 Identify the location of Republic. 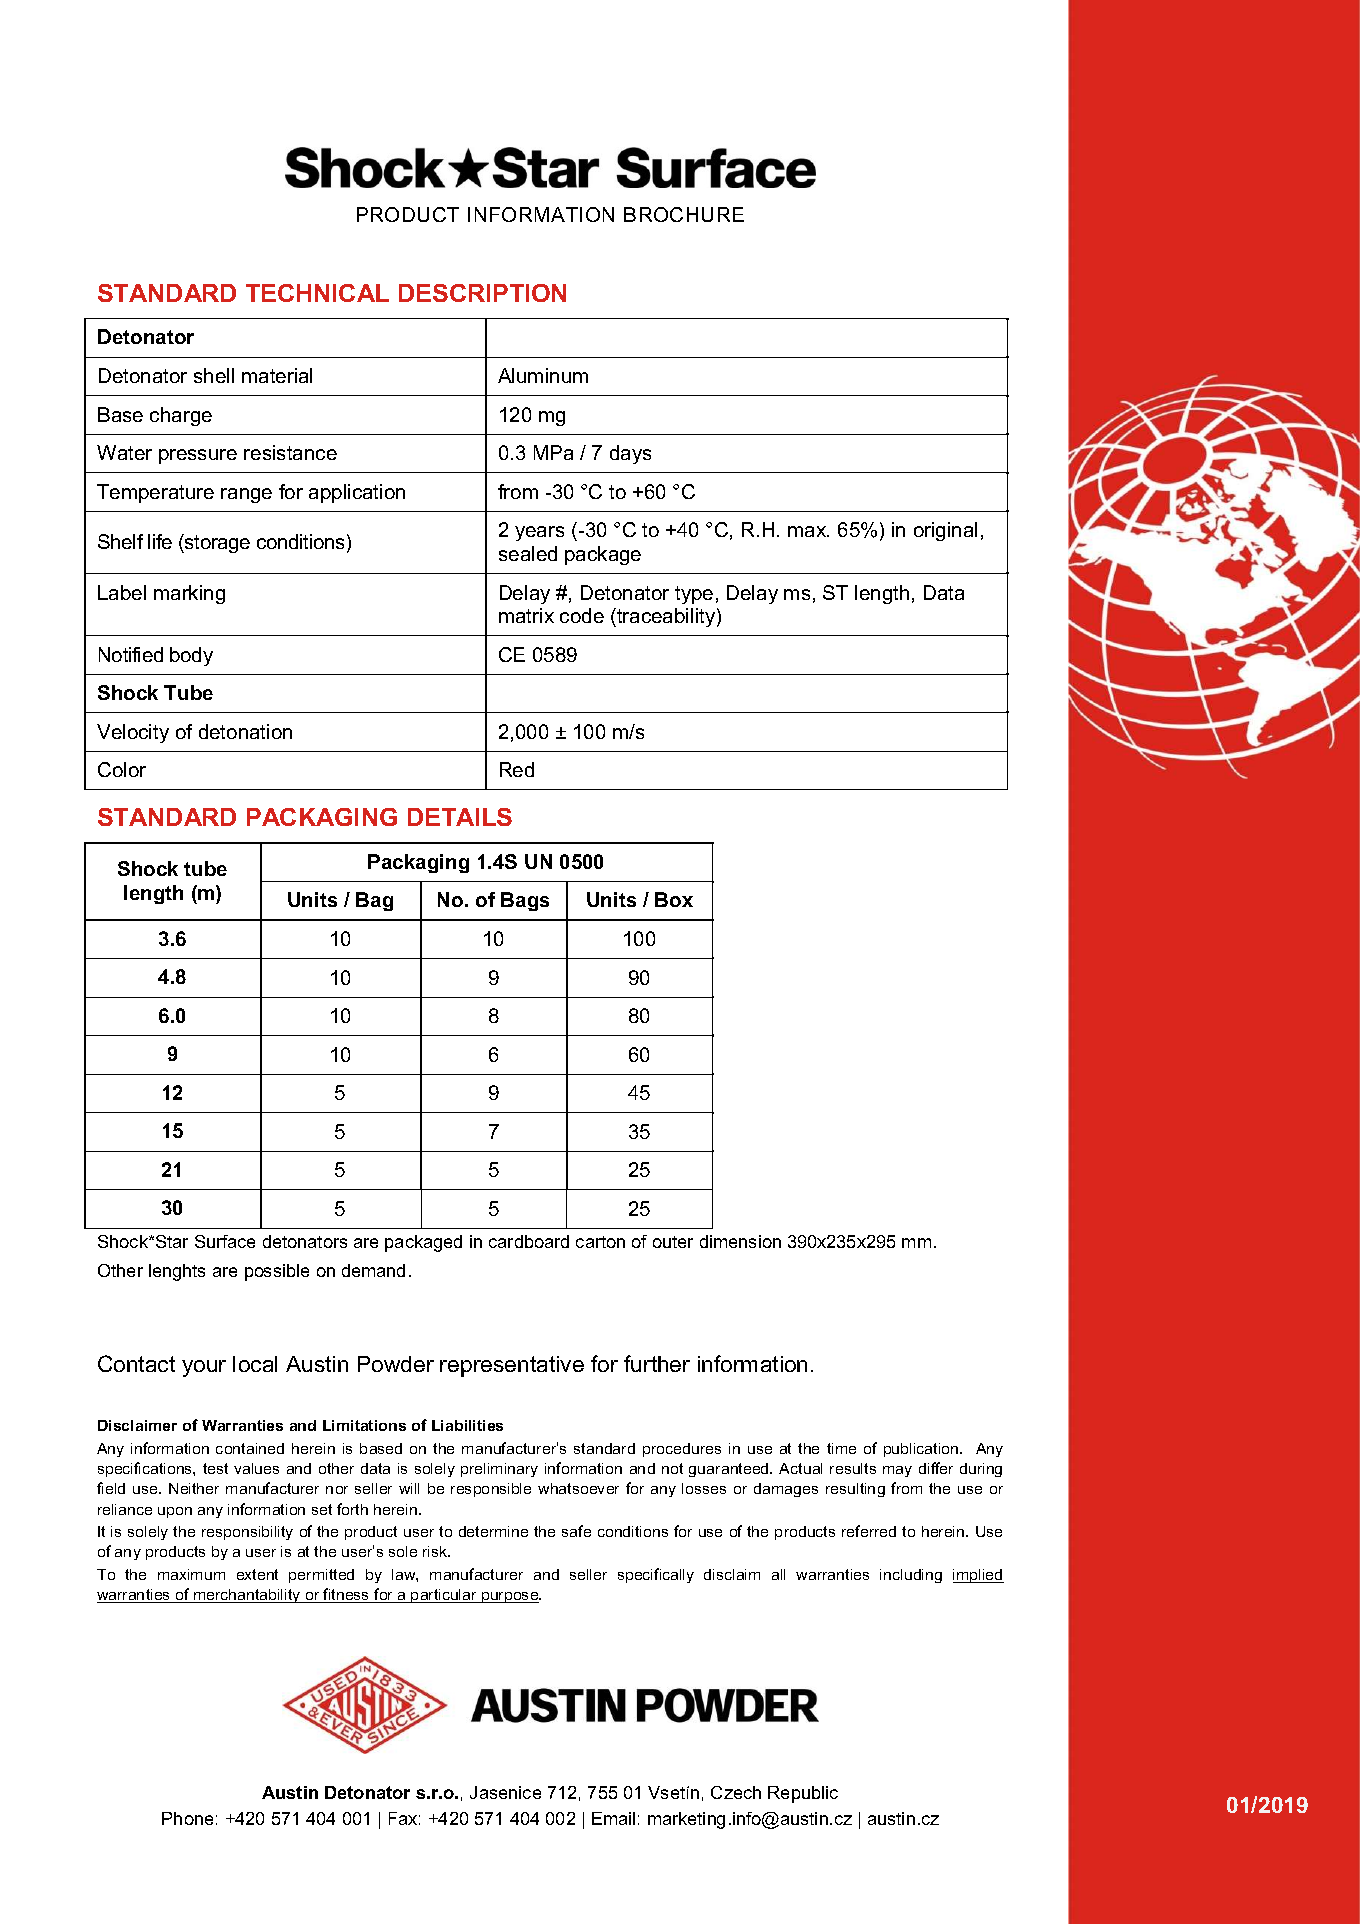
(803, 1794).
